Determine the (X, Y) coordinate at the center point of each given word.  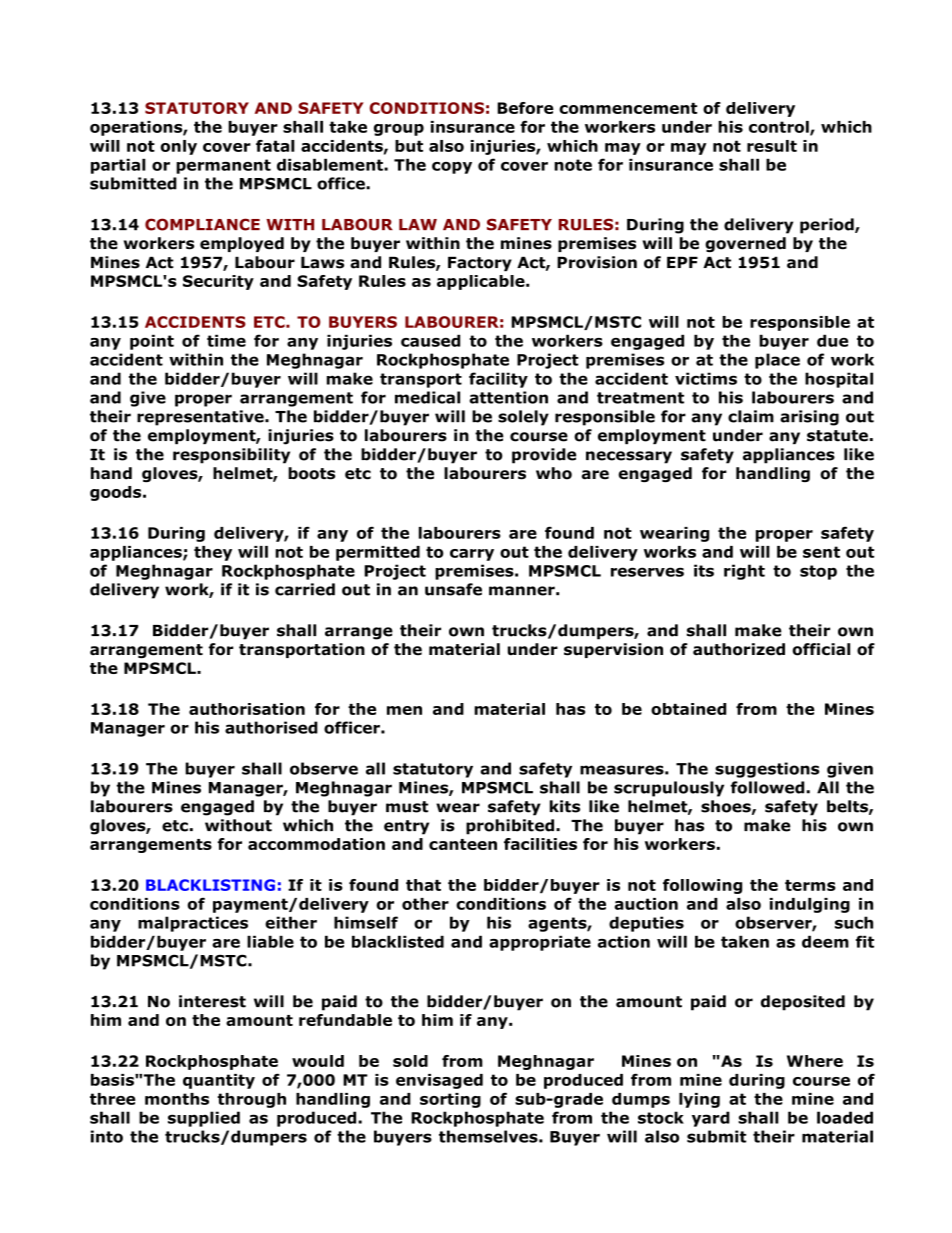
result (772, 146)
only (178, 147)
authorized (739, 649)
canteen (463, 844)
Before (525, 108)
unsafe (453, 589)
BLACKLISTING (210, 885)
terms (810, 885)
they (213, 553)
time (226, 340)
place (777, 361)
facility (498, 380)
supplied (204, 1119)
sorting (450, 1100)
